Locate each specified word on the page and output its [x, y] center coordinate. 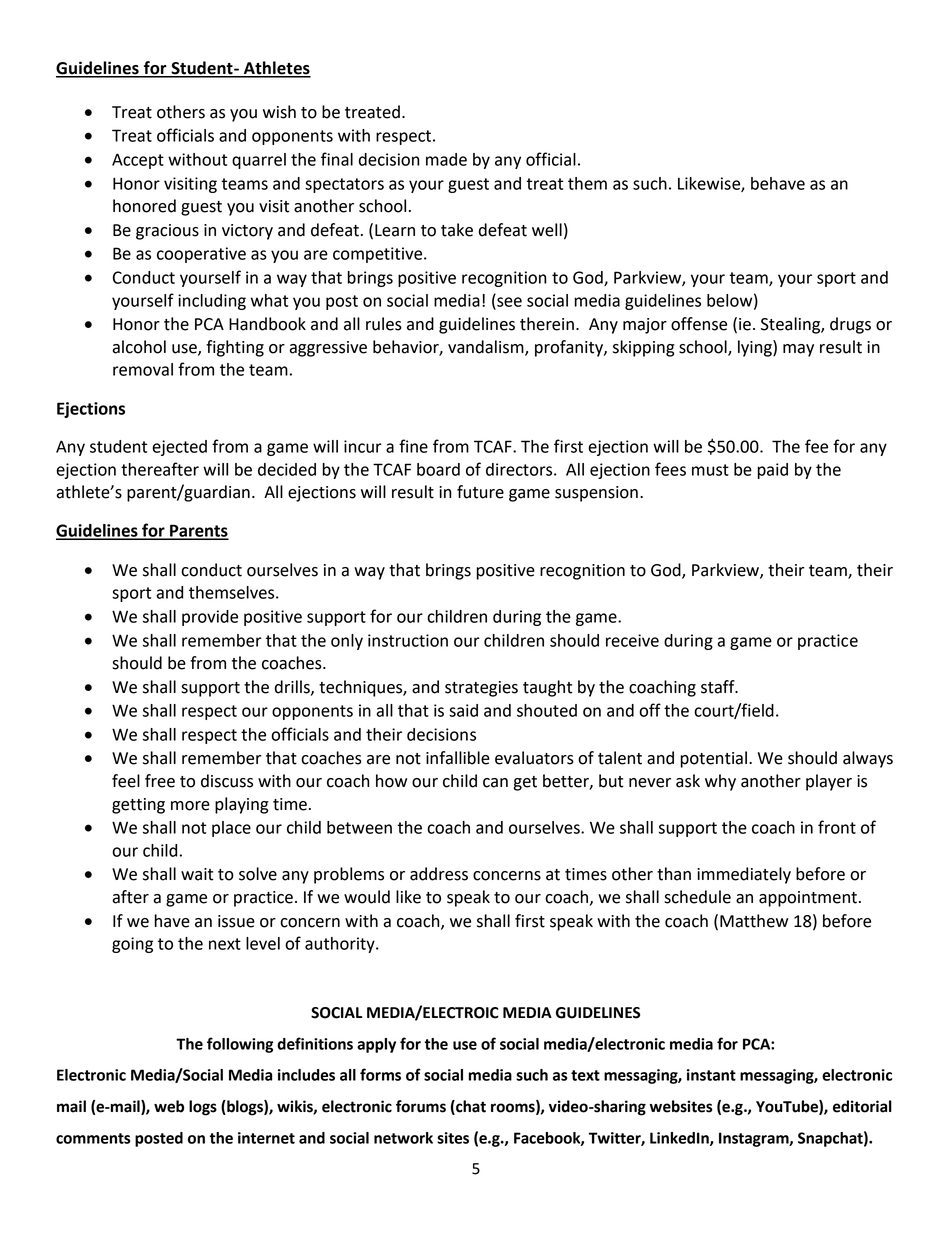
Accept [138, 161]
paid [773, 471]
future [480, 492]
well [547, 230]
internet [266, 1138]
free [160, 781]
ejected [179, 448]
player [829, 782]
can [495, 783]
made [446, 159]
